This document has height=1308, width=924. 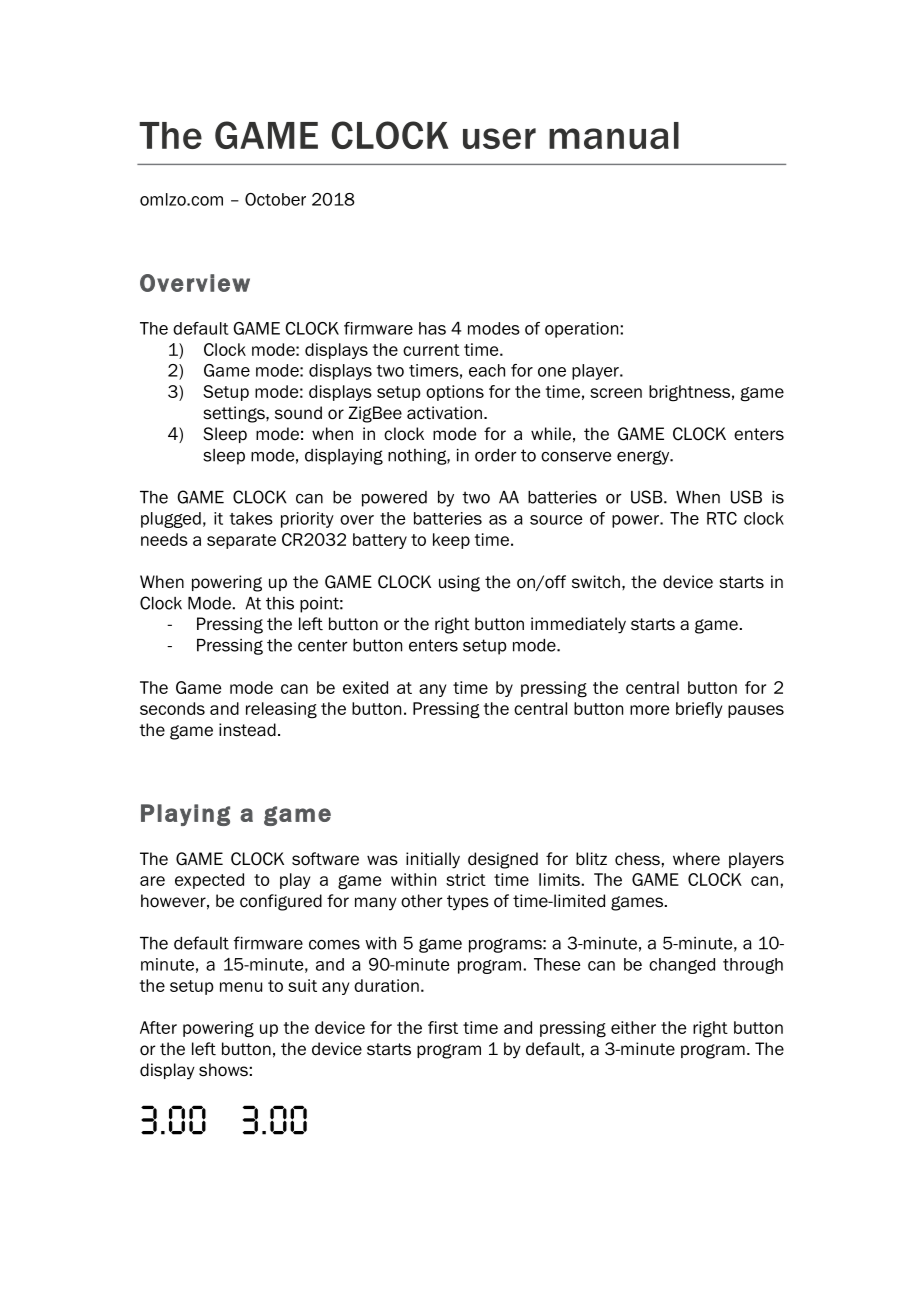 What do you see at coordinates (614, 135) in the document?
I see `manual` at bounding box center [614, 135].
